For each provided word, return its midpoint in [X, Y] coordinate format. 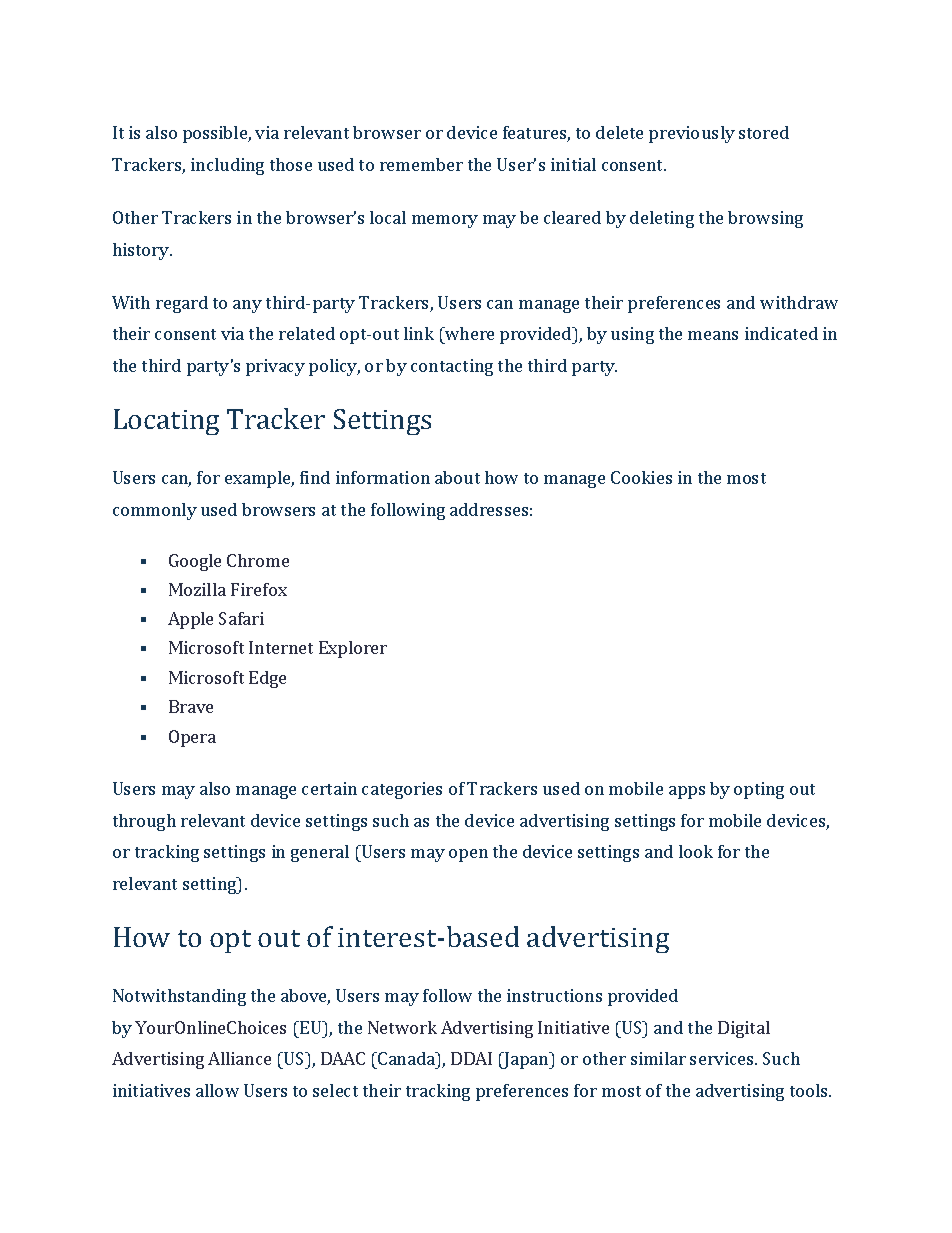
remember [421, 164]
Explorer [353, 649]
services [723, 1058]
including [227, 166]
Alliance [239, 1058]
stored [764, 132]
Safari [241, 618]
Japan [527, 1060]
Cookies [641, 477]
